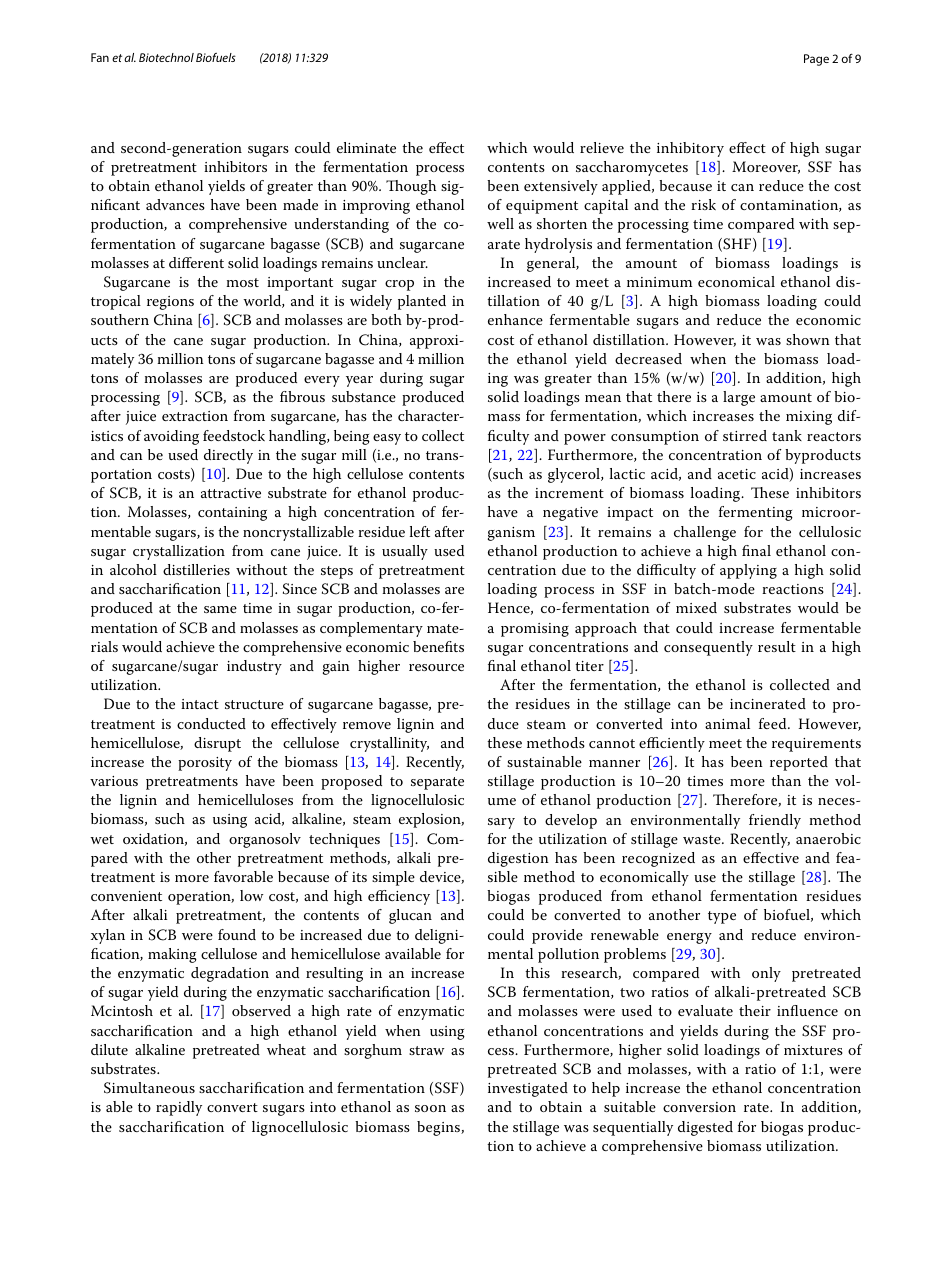 The width and height of the screenshot is (952, 1265). Describe the element at coordinates (745, 435) in the screenshot. I see `stirred` at that location.
